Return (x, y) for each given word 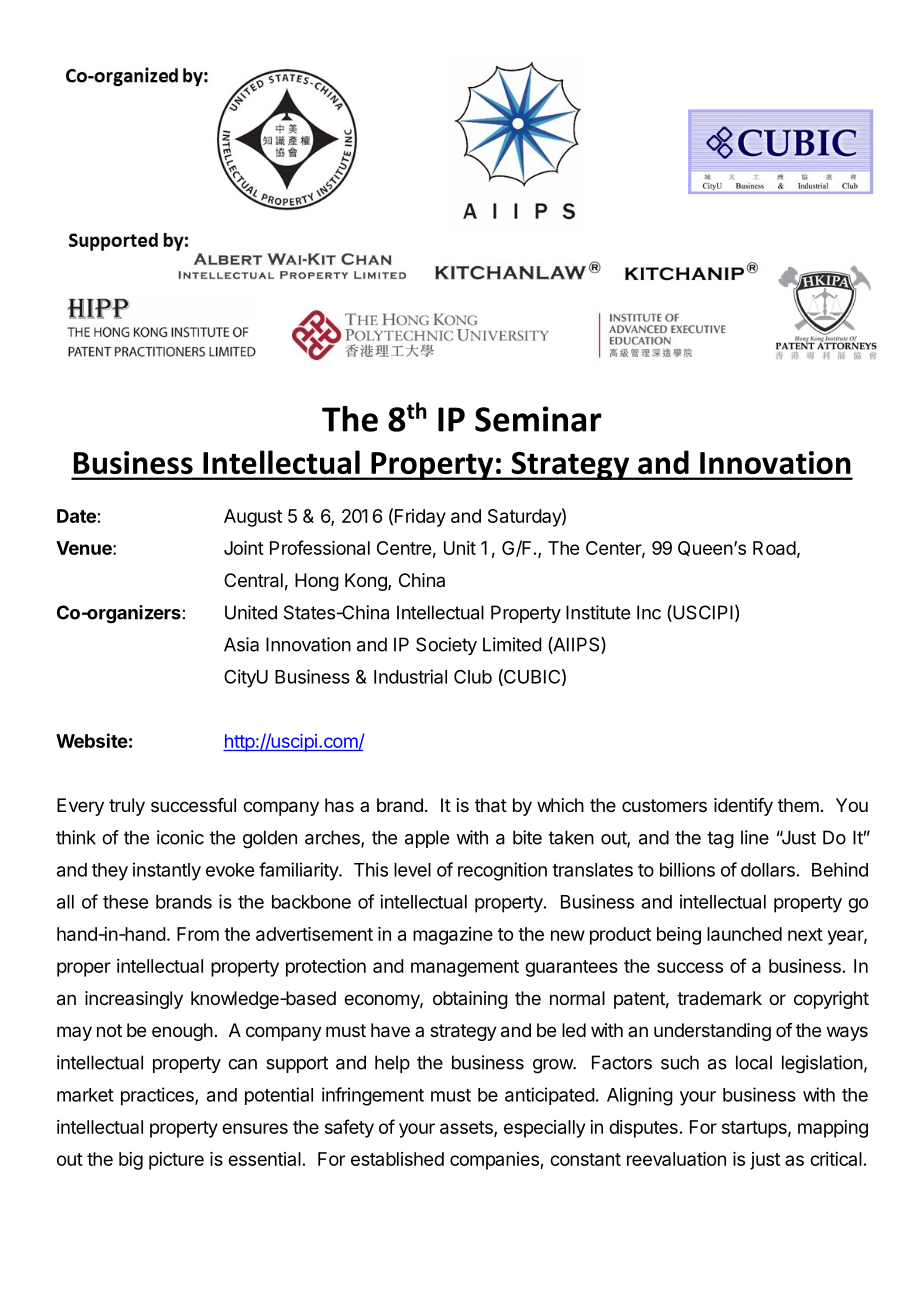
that (491, 805)
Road (774, 548)
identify (743, 807)
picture (176, 1161)
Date (76, 516)
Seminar (538, 419)
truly (127, 807)
